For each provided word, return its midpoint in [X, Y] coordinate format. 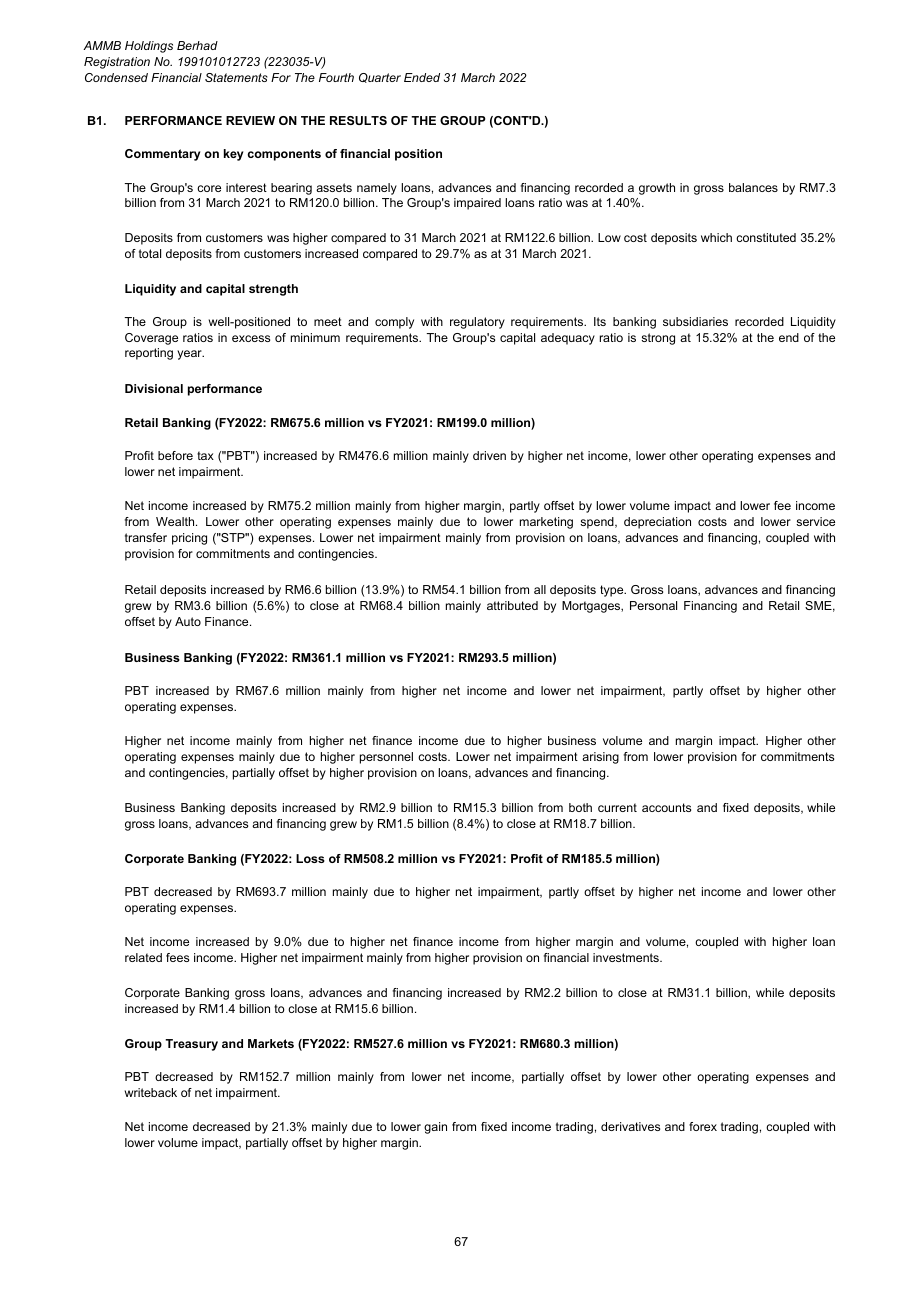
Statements [236, 77]
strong [658, 339]
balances [753, 187]
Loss [310, 858]
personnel [386, 758]
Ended [422, 77]
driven [489, 455]
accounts [666, 807]
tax [205, 455]
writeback [151, 1092]
